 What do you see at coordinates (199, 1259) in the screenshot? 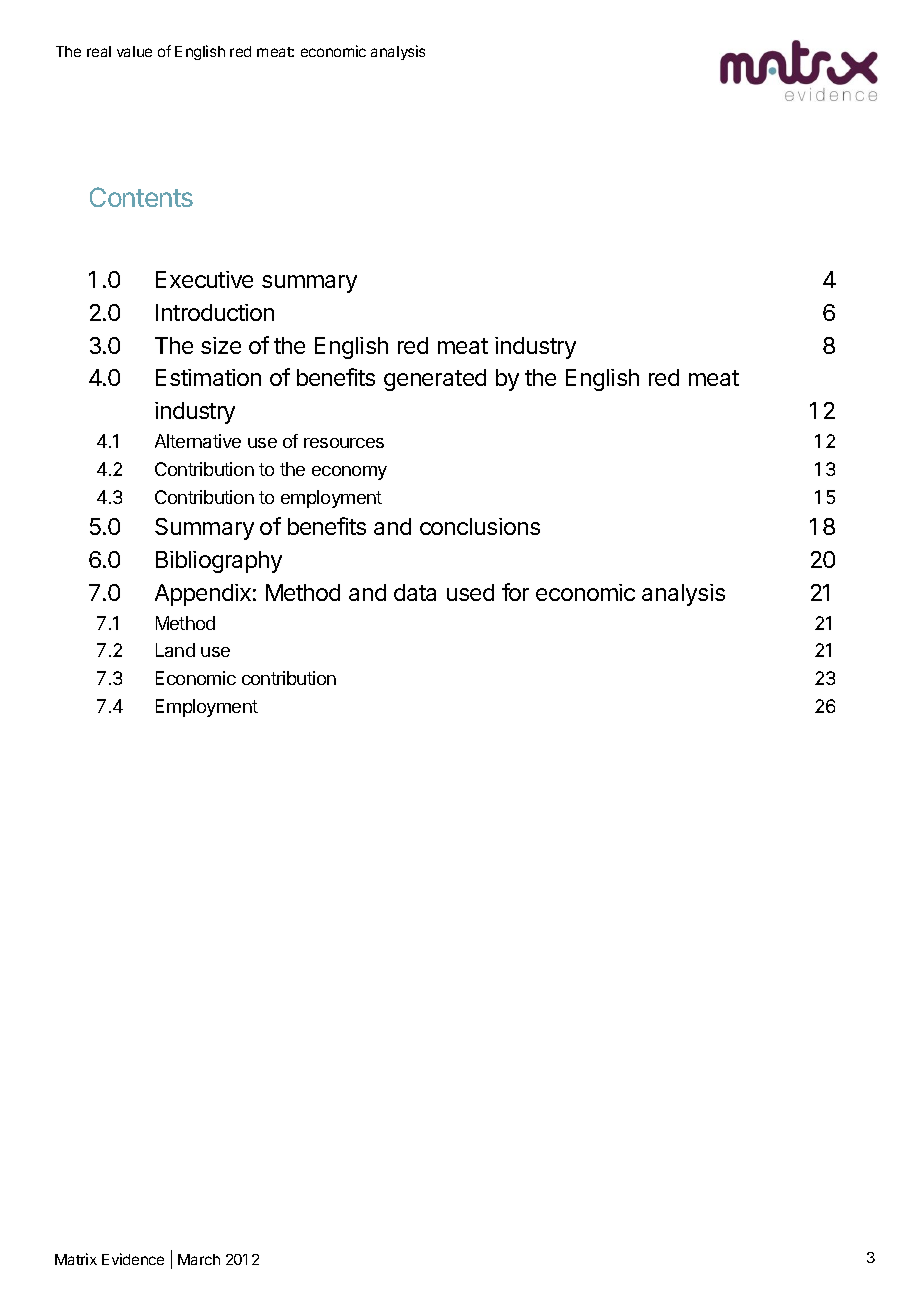
I see `March` at bounding box center [199, 1259].
